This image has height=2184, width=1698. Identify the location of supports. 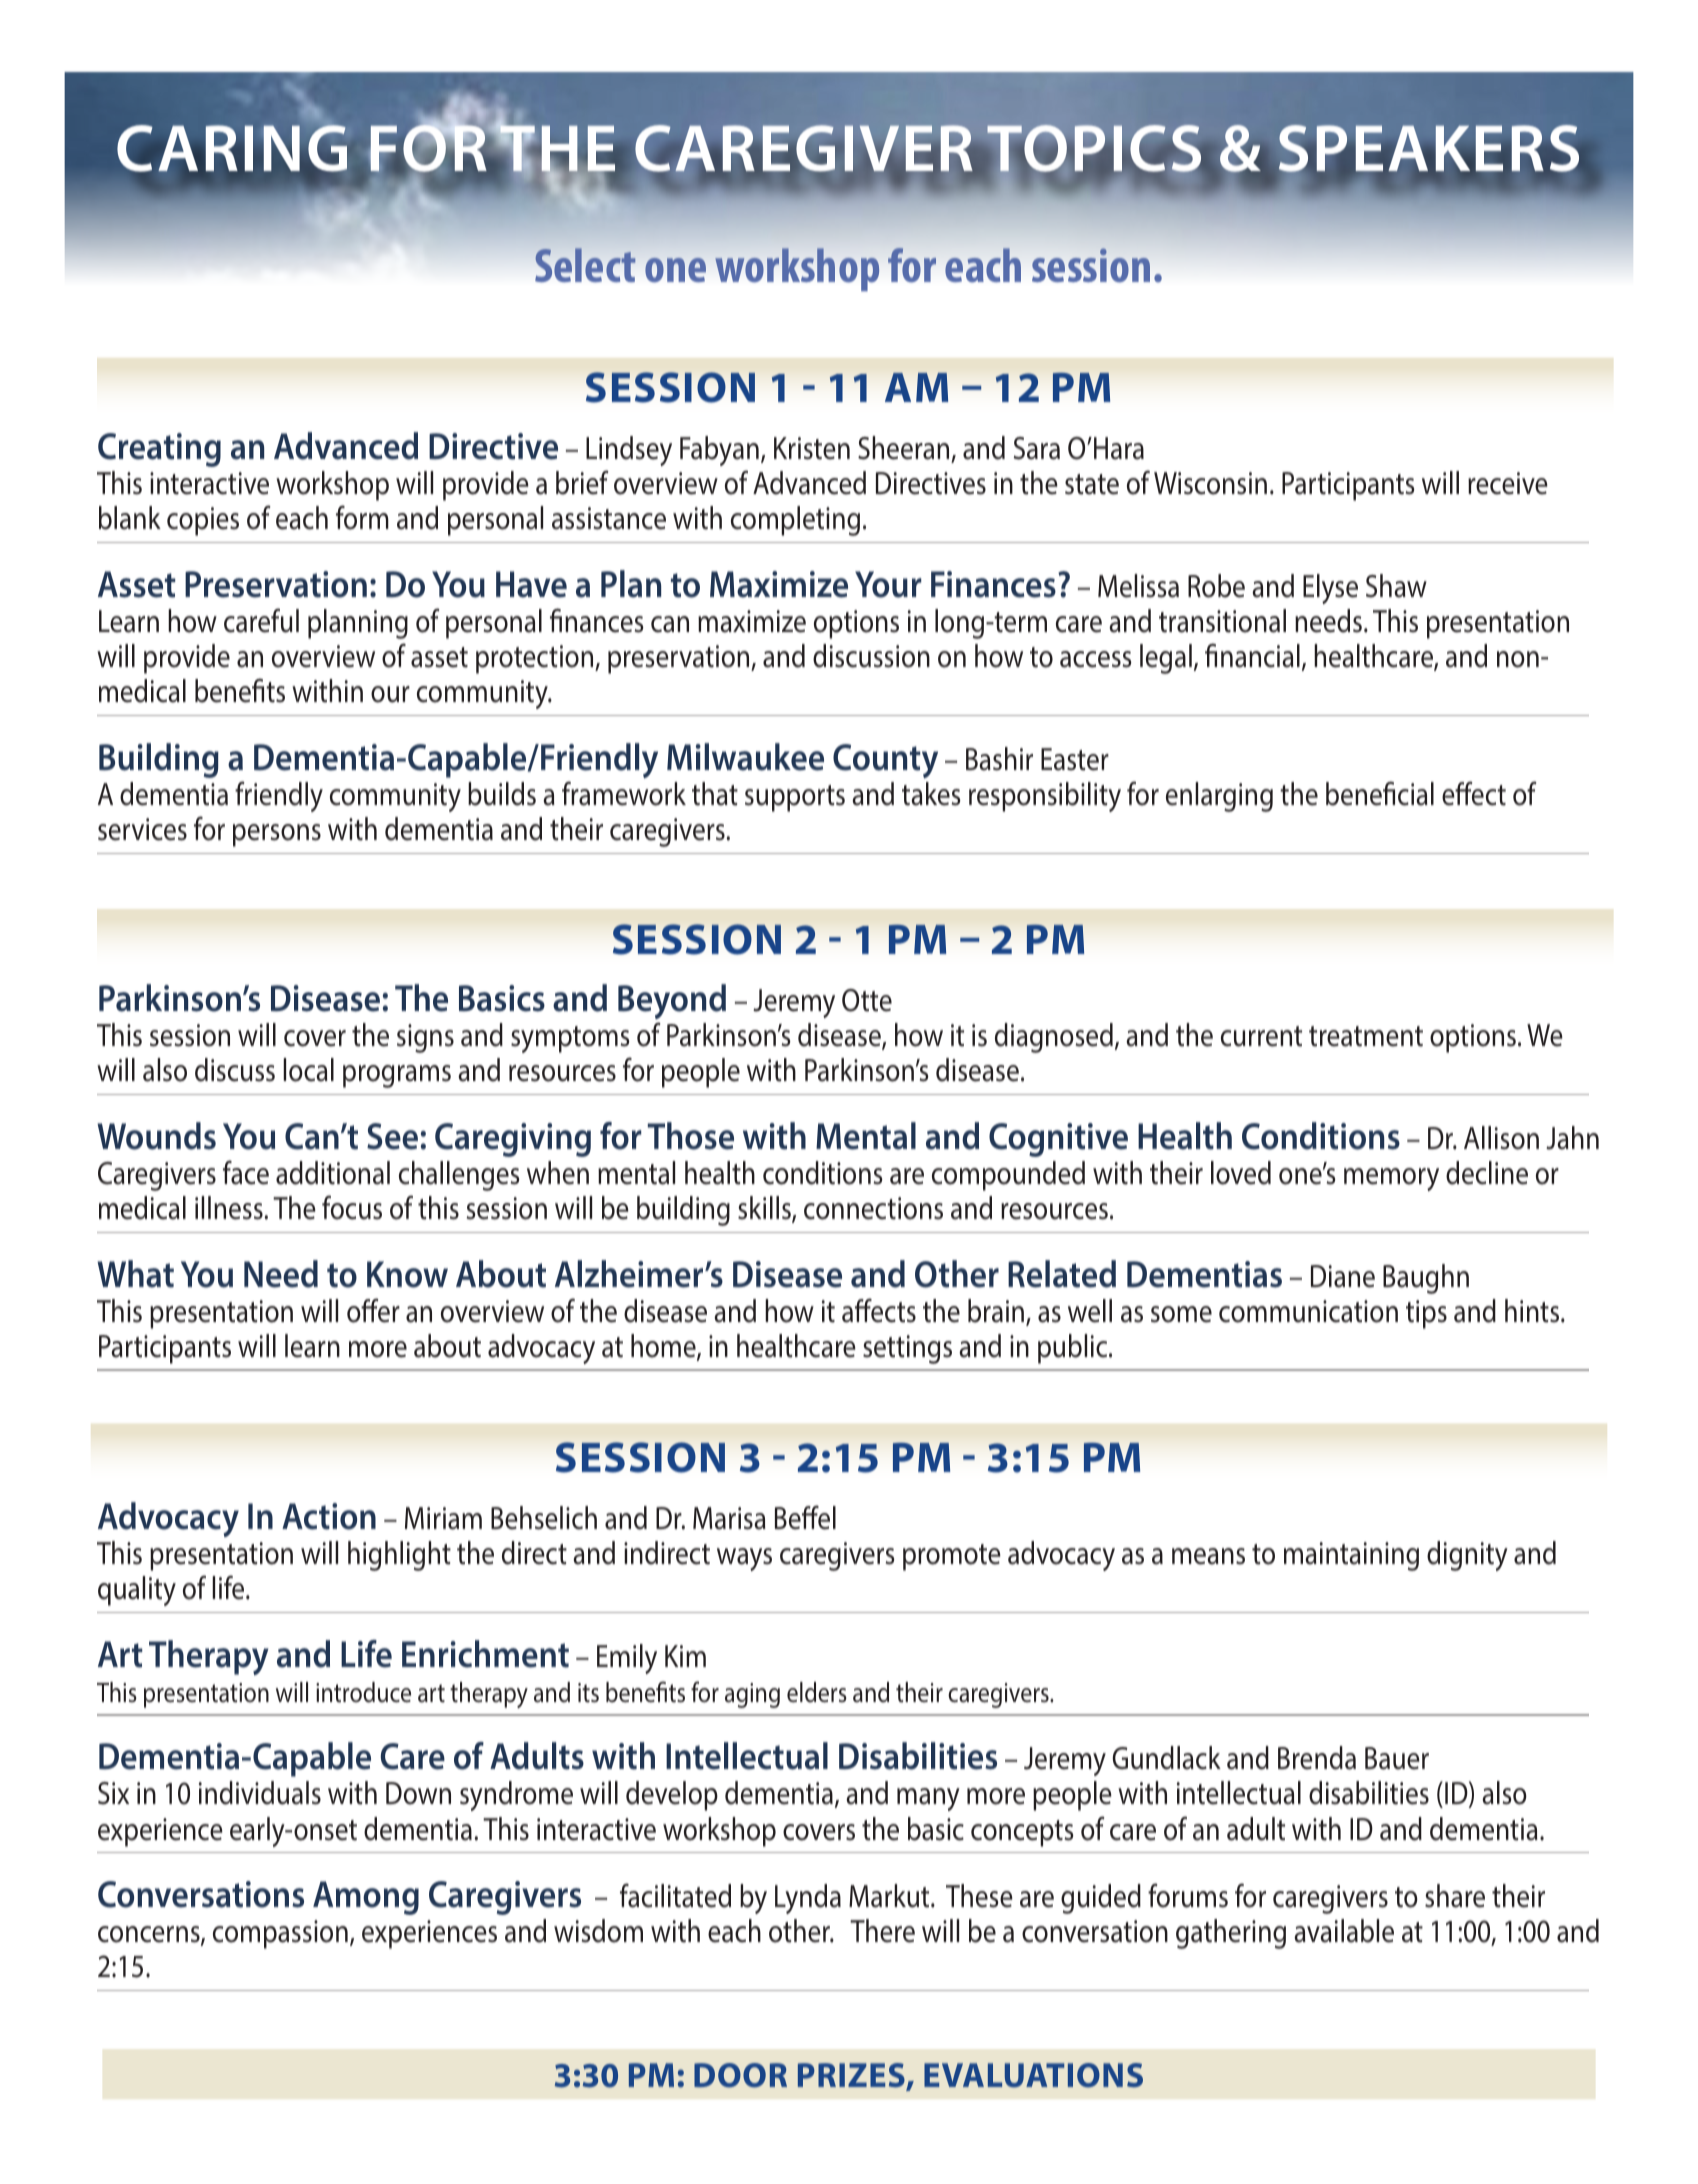
(795, 798).
